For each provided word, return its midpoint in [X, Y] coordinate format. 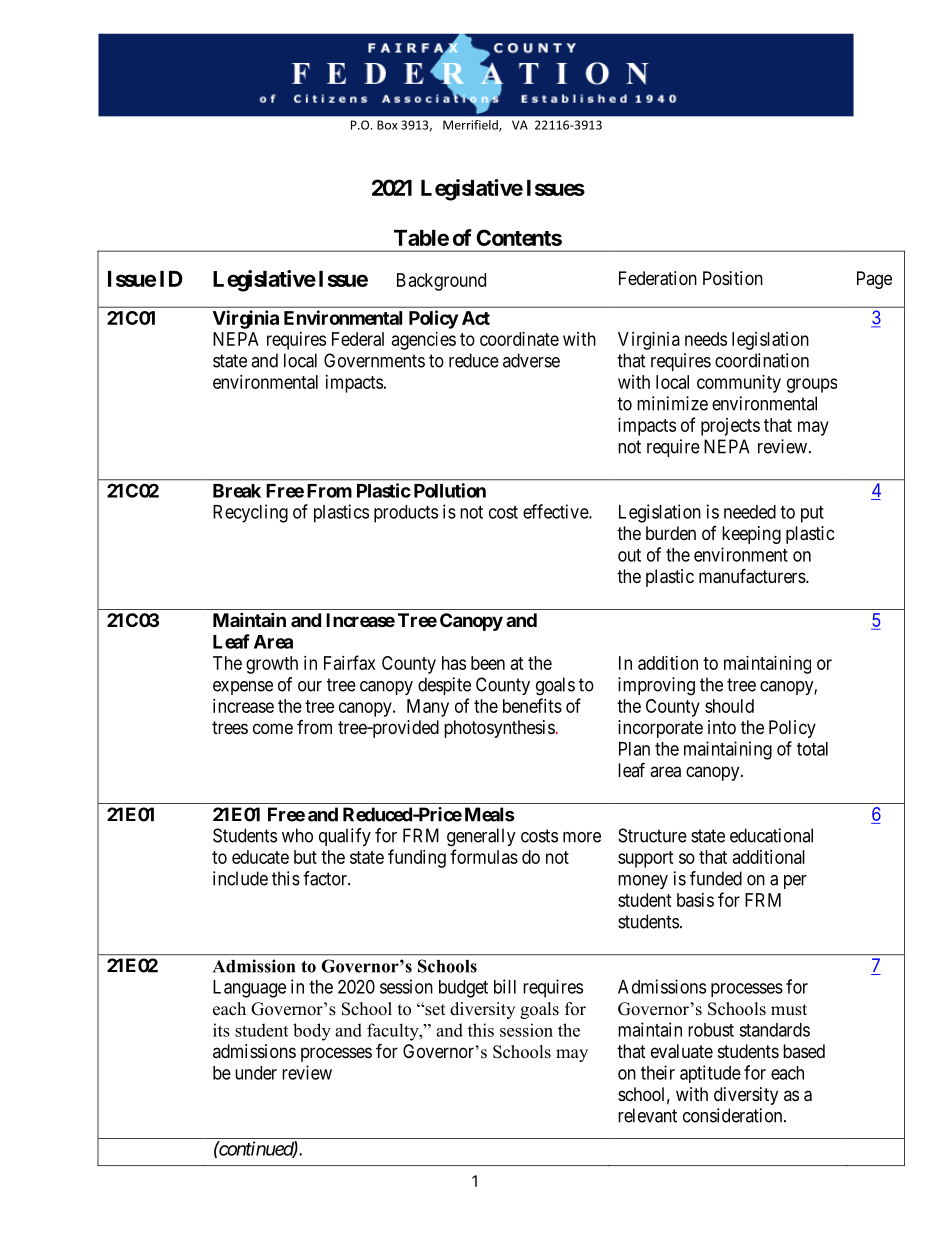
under [256, 1073]
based [804, 1051]
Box [387, 125]
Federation [658, 278]
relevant [647, 1115]
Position [733, 278]
